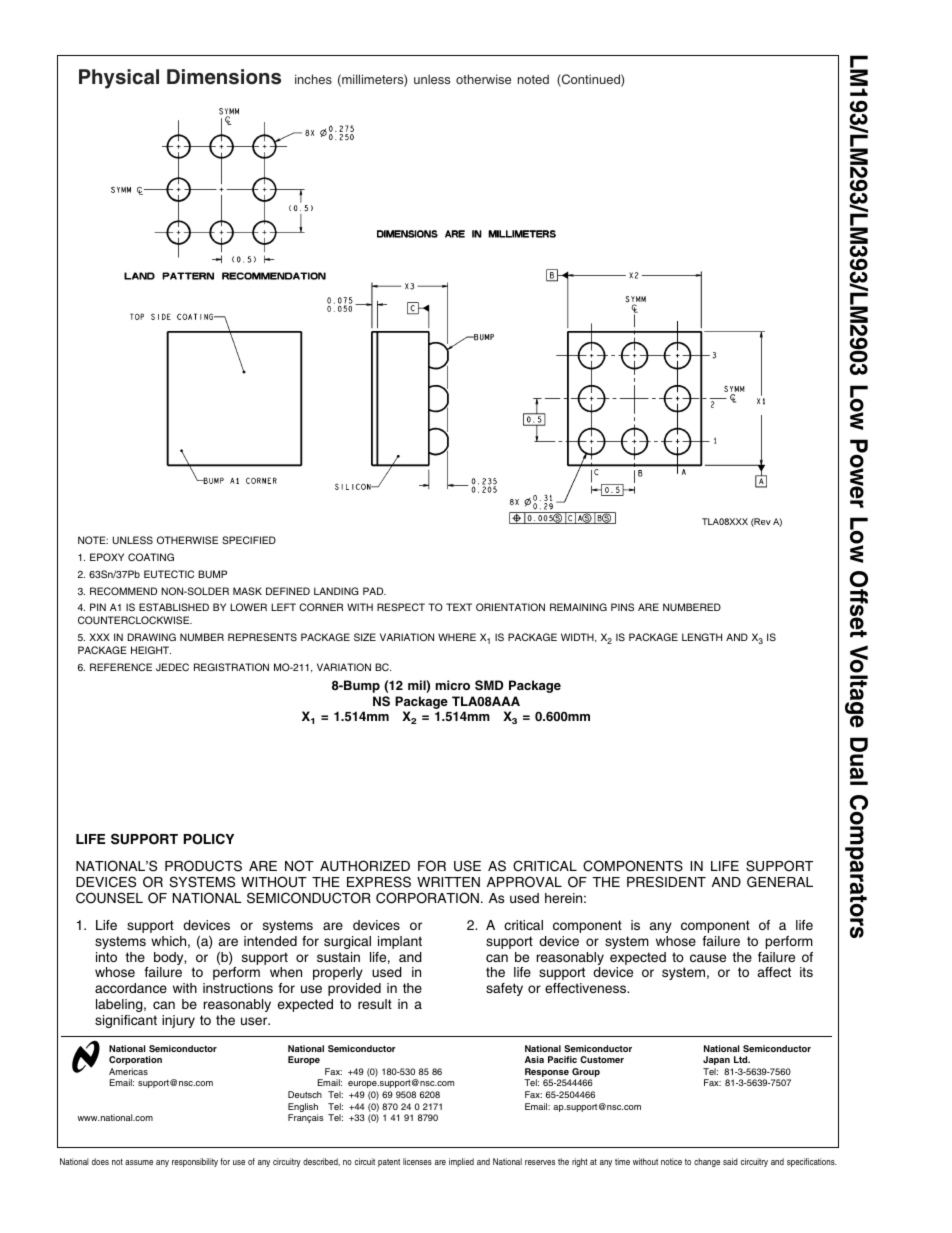 This image has height=1233, width=952. Describe the element at coordinates (702, 637) in the image. I see `LENGTH` at that location.
